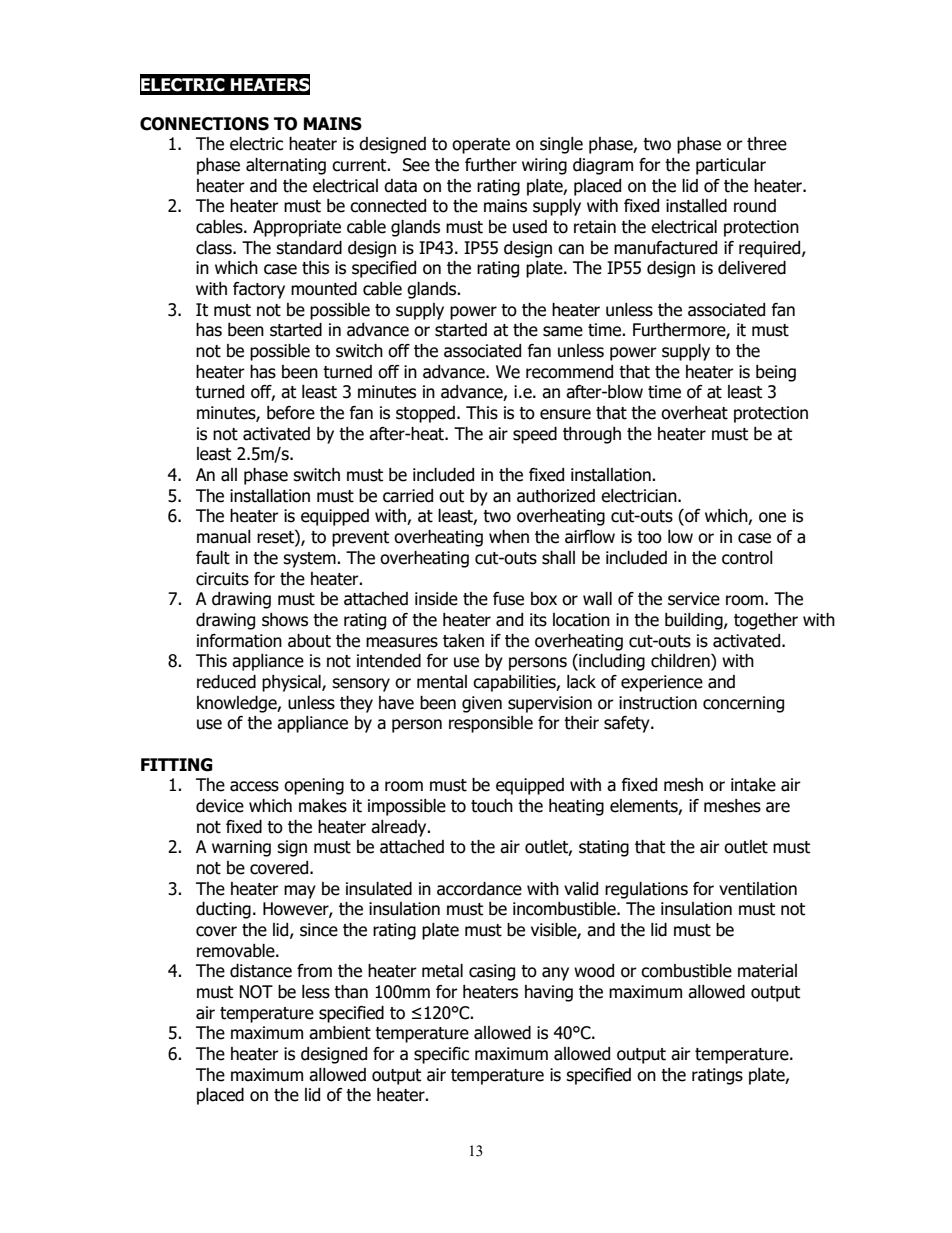 This screenshot has width=952, height=1233. Describe the element at coordinates (681, 662) in the screenshot. I see `children` at that location.
